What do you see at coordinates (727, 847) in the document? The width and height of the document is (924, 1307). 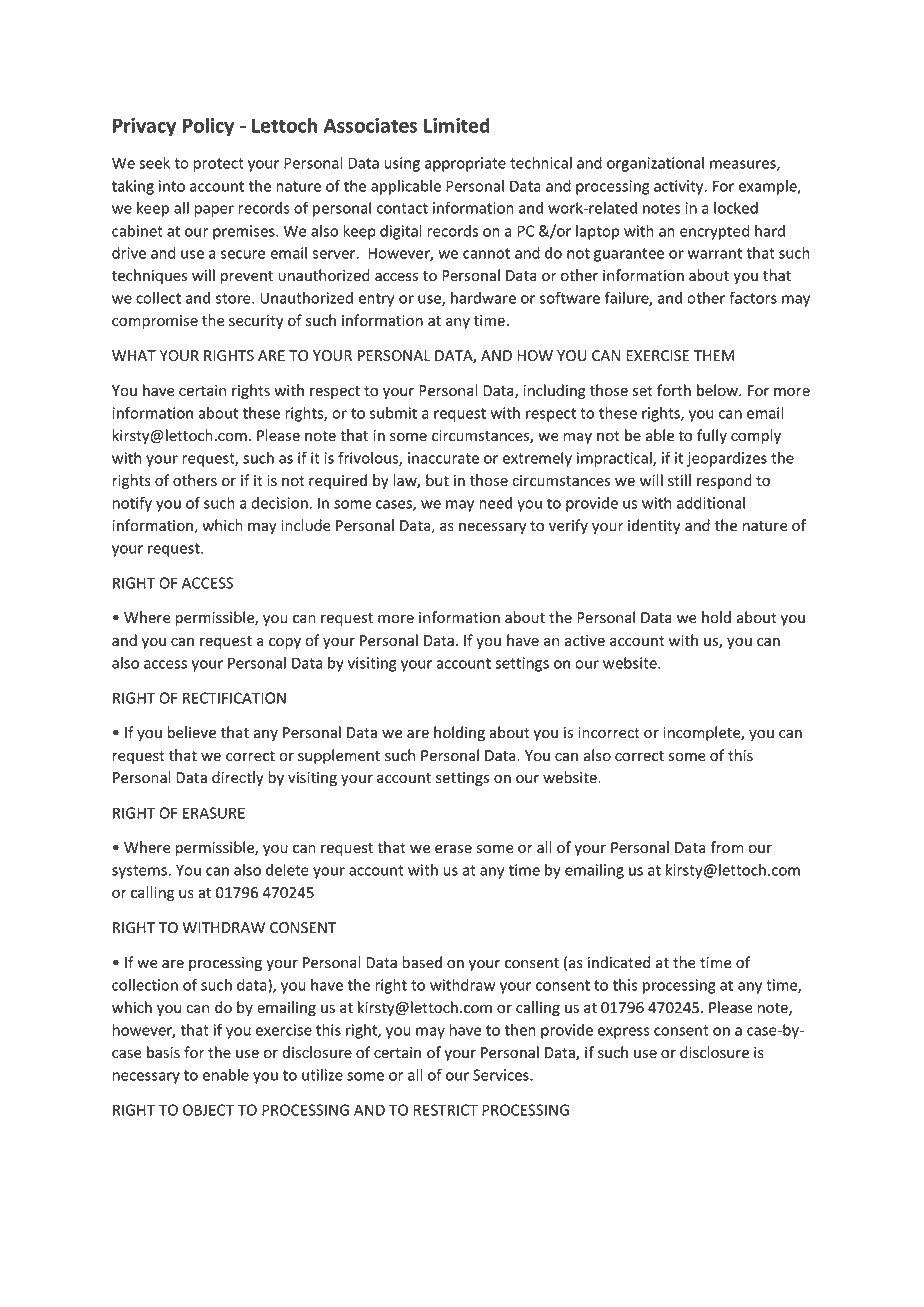 I see `from` at bounding box center [727, 847].
